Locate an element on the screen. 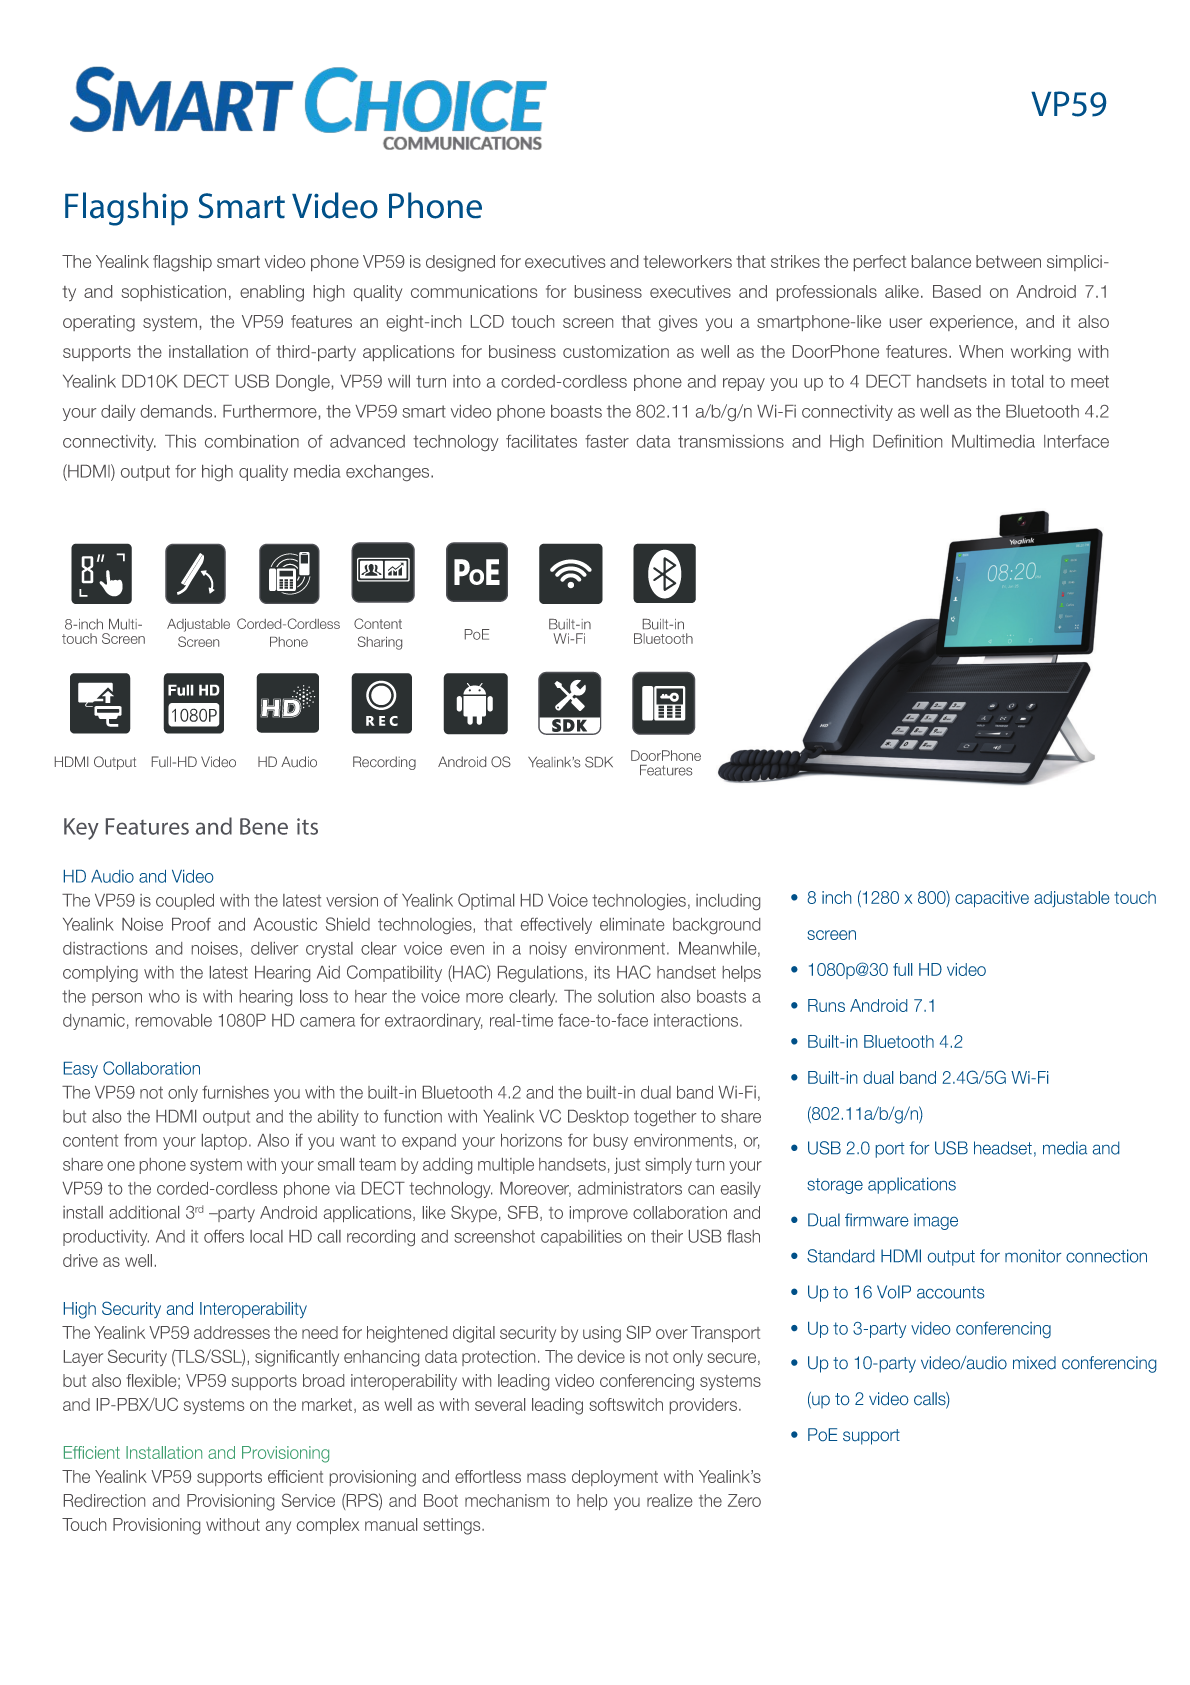 The height and width of the screenshot is (1685, 1190). any is located at coordinates (278, 1527).
